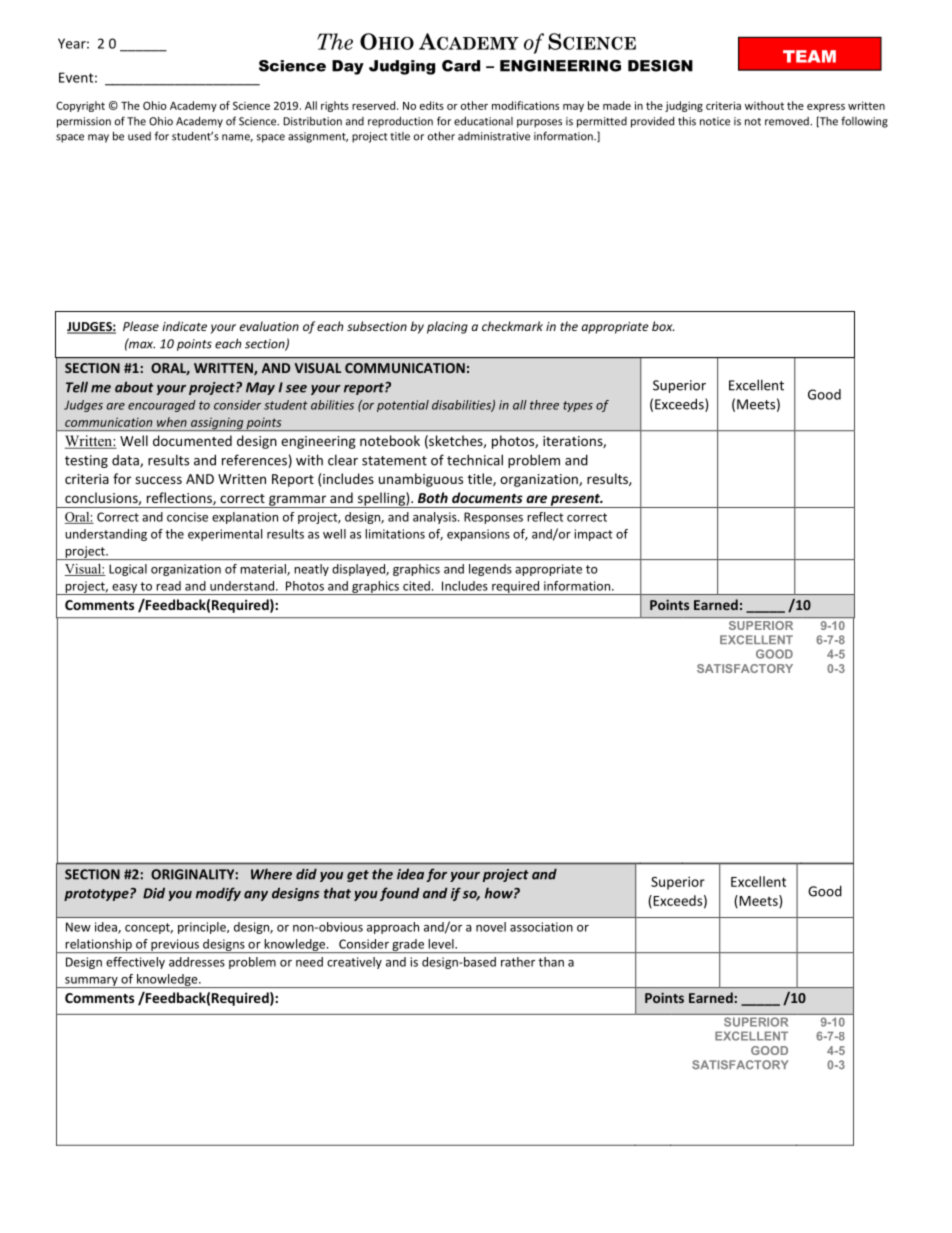  I want to click on level, so click(442, 944).
